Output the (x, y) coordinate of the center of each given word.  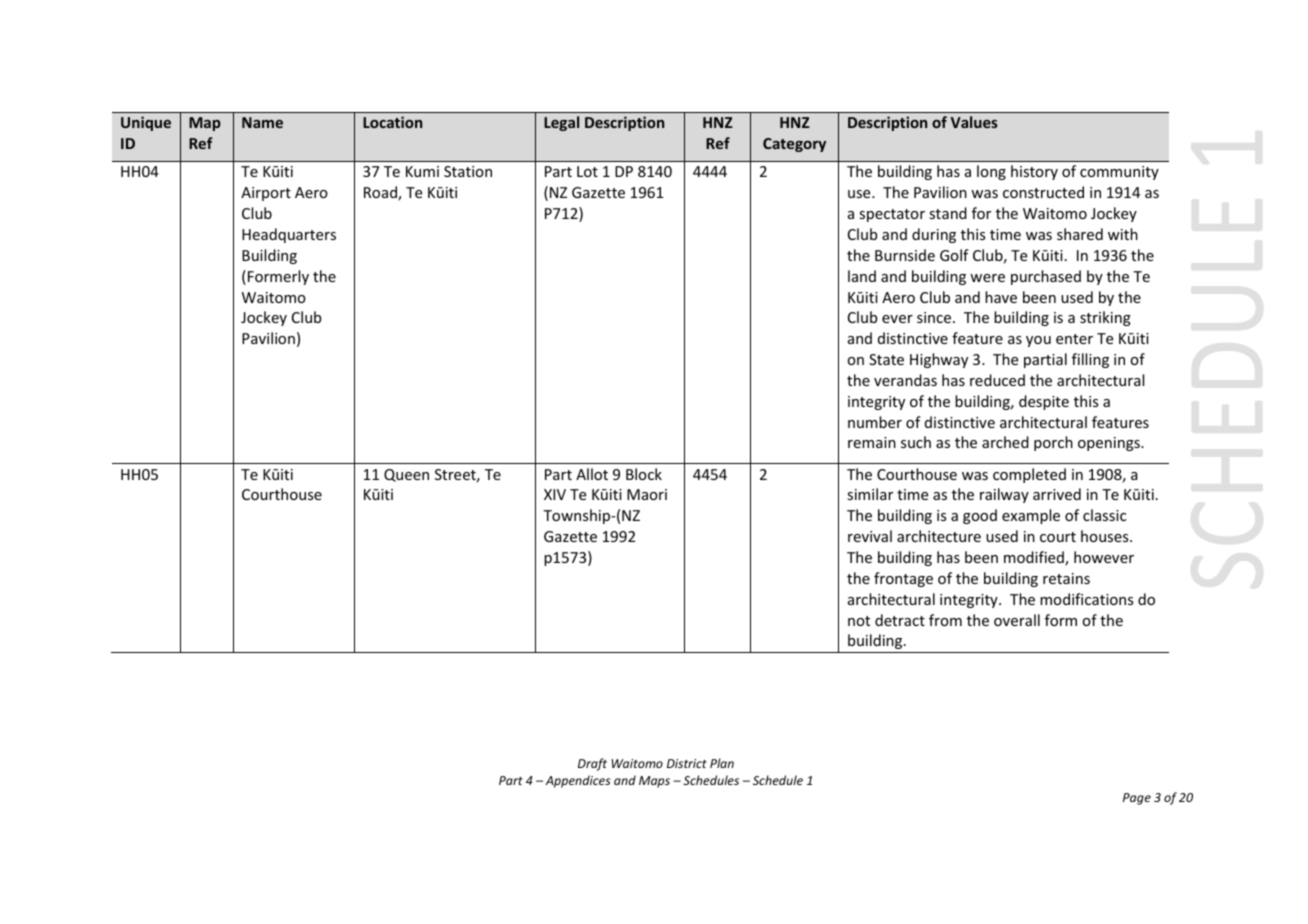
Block (644, 474)
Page (1137, 799)
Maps (654, 782)
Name (262, 122)
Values (974, 122)
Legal (561, 123)
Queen (406, 475)
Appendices (578, 781)
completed (1029, 475)
